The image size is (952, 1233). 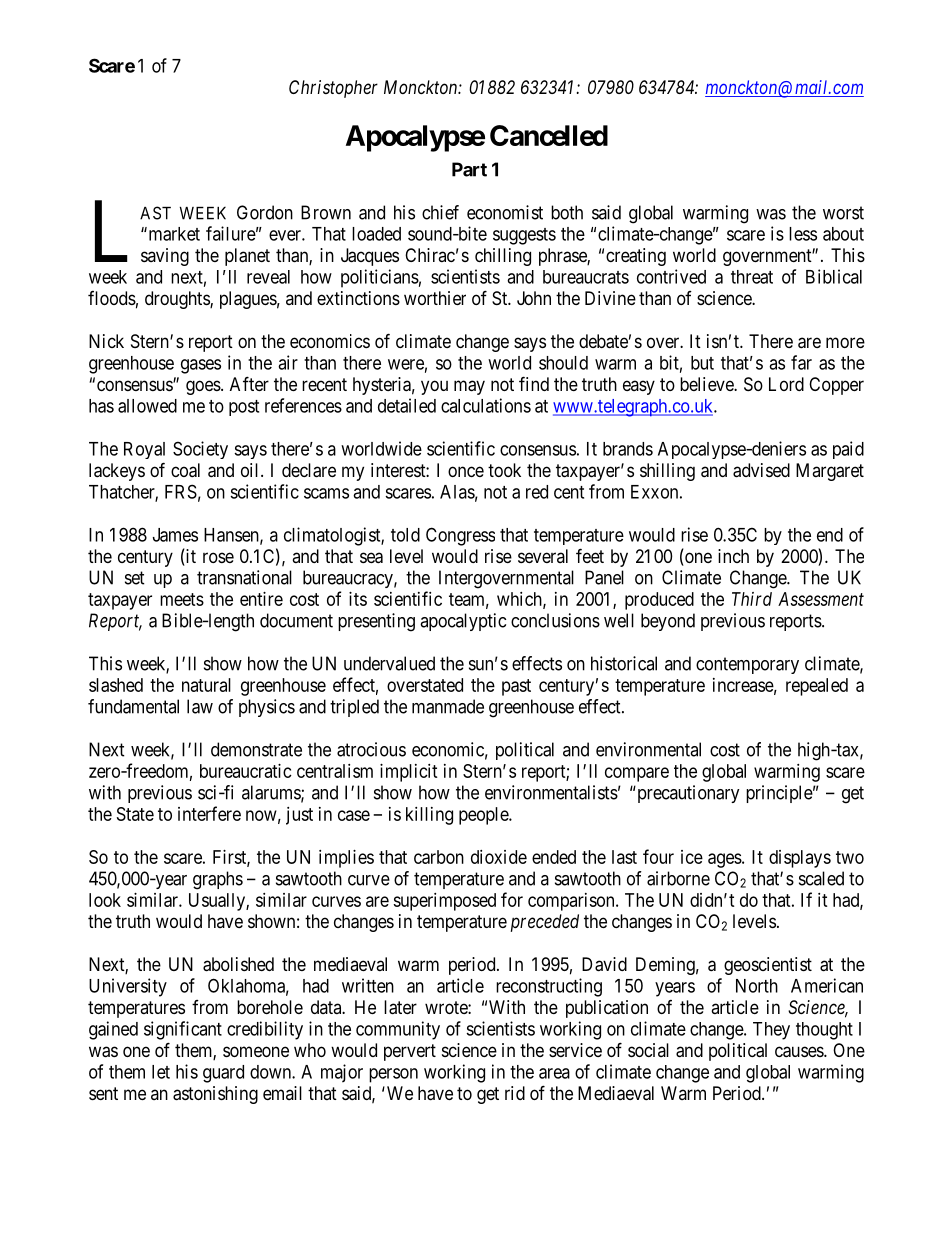 What do you see at coordinates (161, 1072) in the screenshot?
I see `let` at bounding box center [161, 1072].
